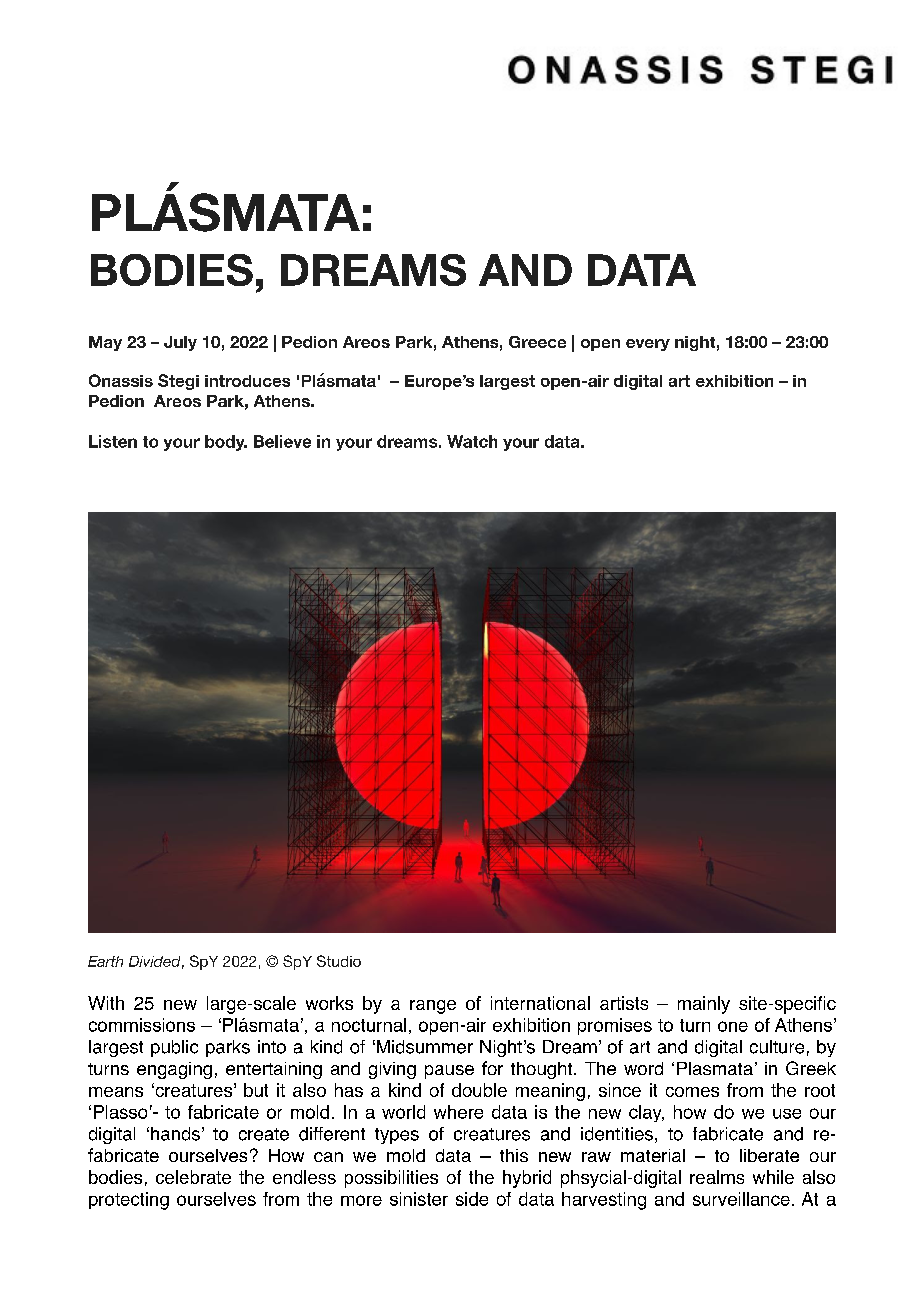 The image size is (924, 1308). Describe the element at coordinates (648, 345) in the screenshot. I see `every` at that location.
